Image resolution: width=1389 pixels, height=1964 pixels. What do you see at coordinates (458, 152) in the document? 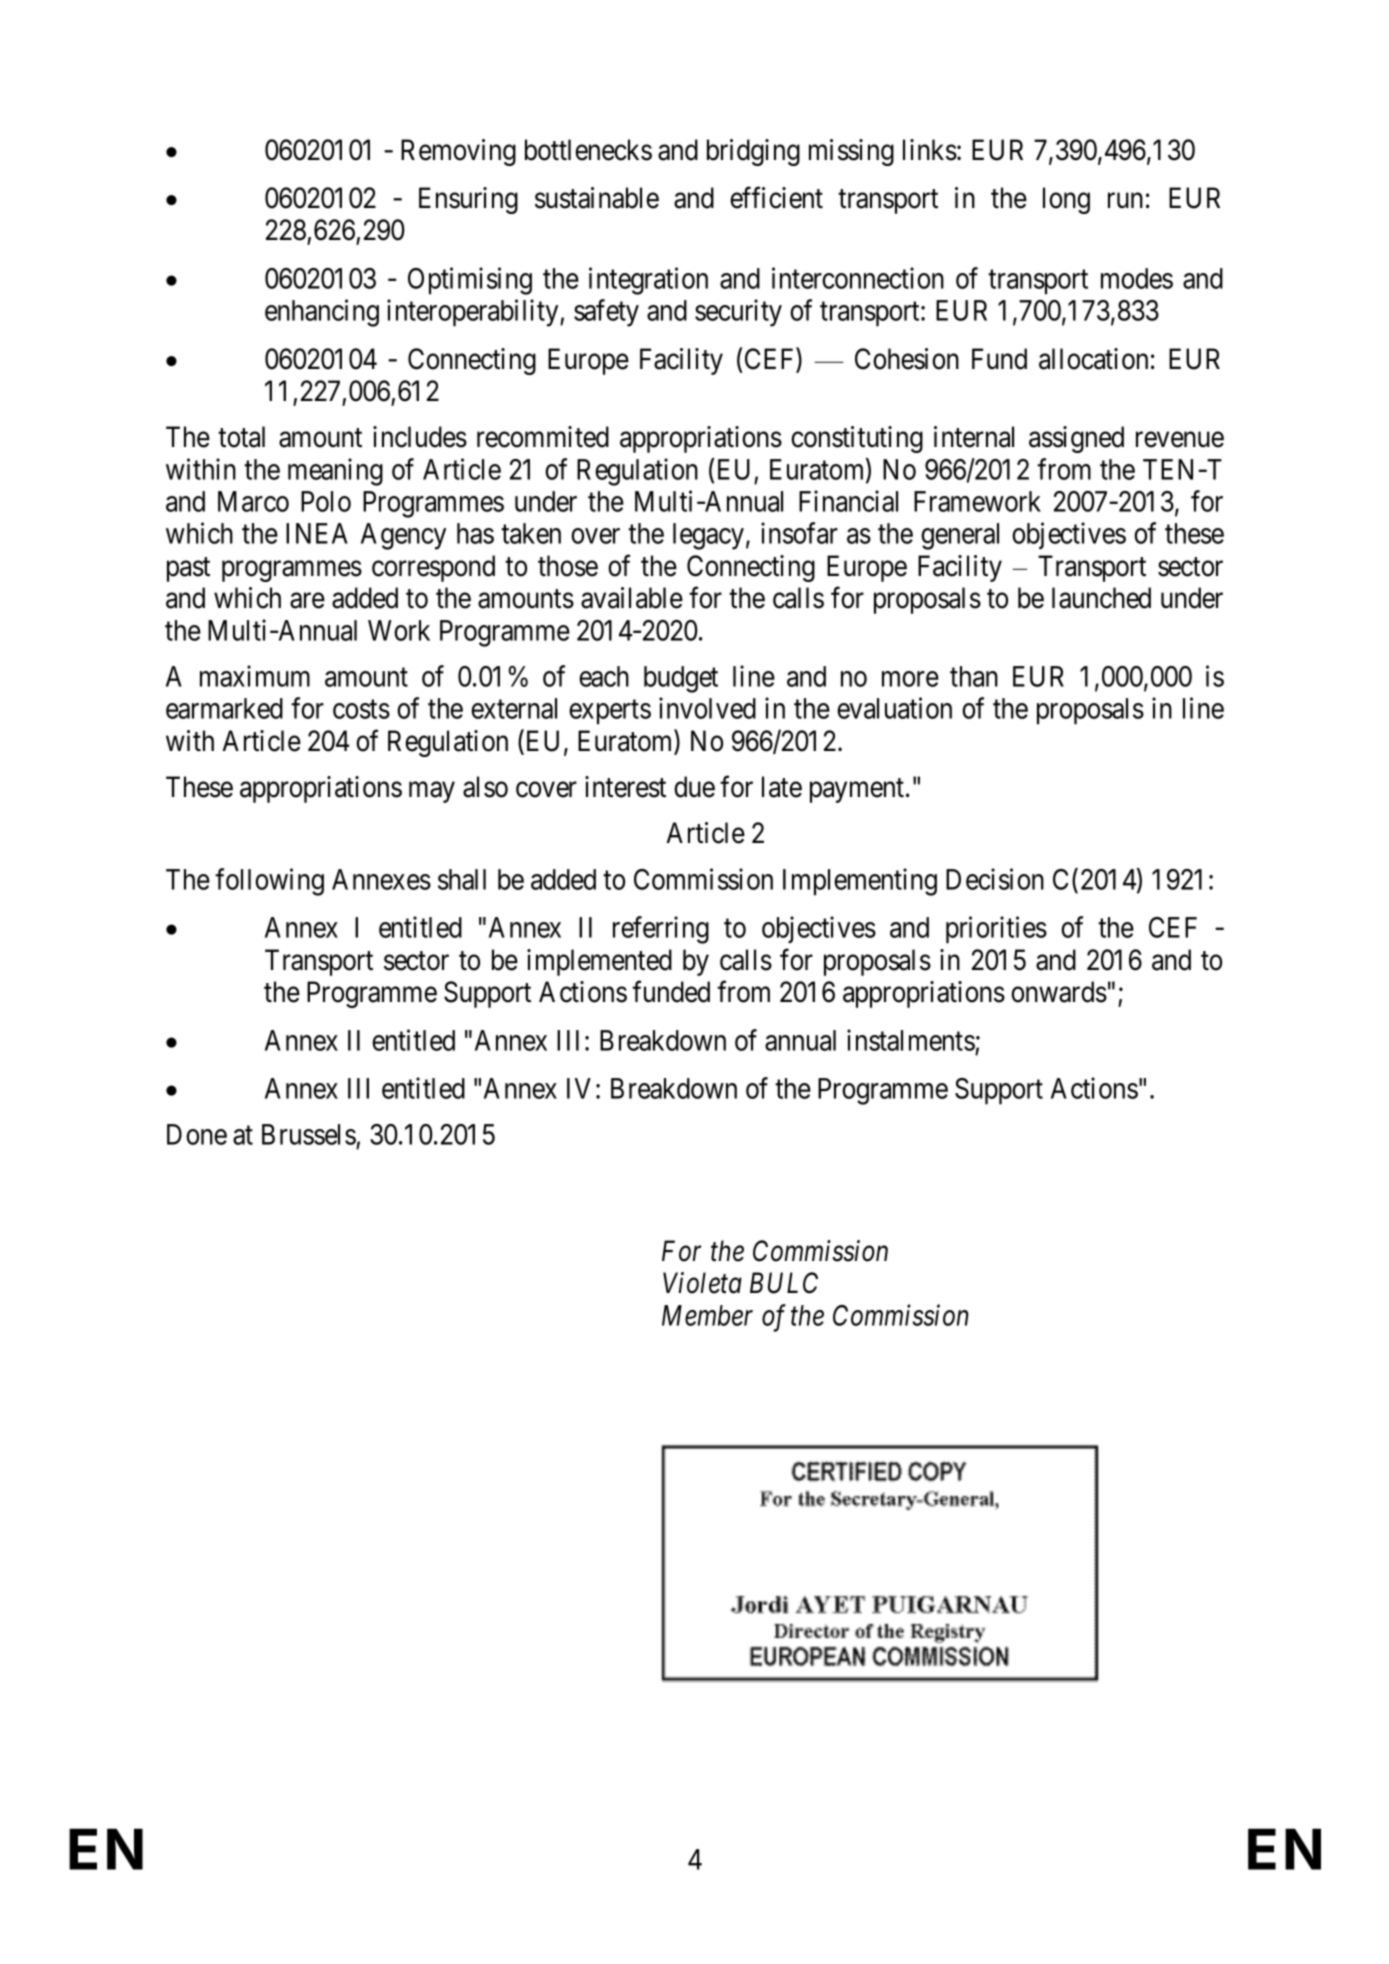
I see `Removing` at bounding box center [458, 152].
